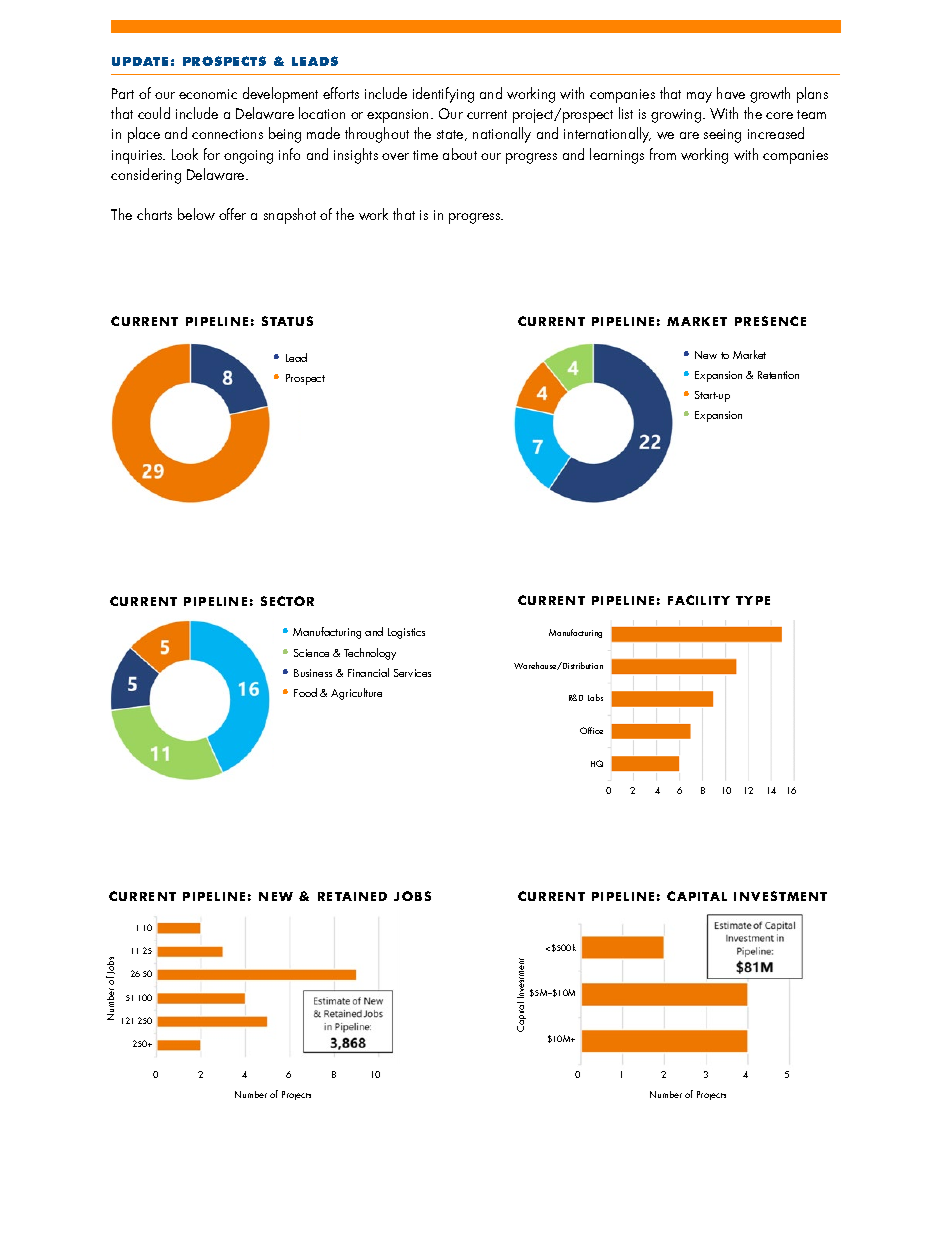 Image resolution: width=952 pixels, height=1233 pixels. Describe the element at coordinates (443, 95) in the screenshot. I see `identifying` at that location.
